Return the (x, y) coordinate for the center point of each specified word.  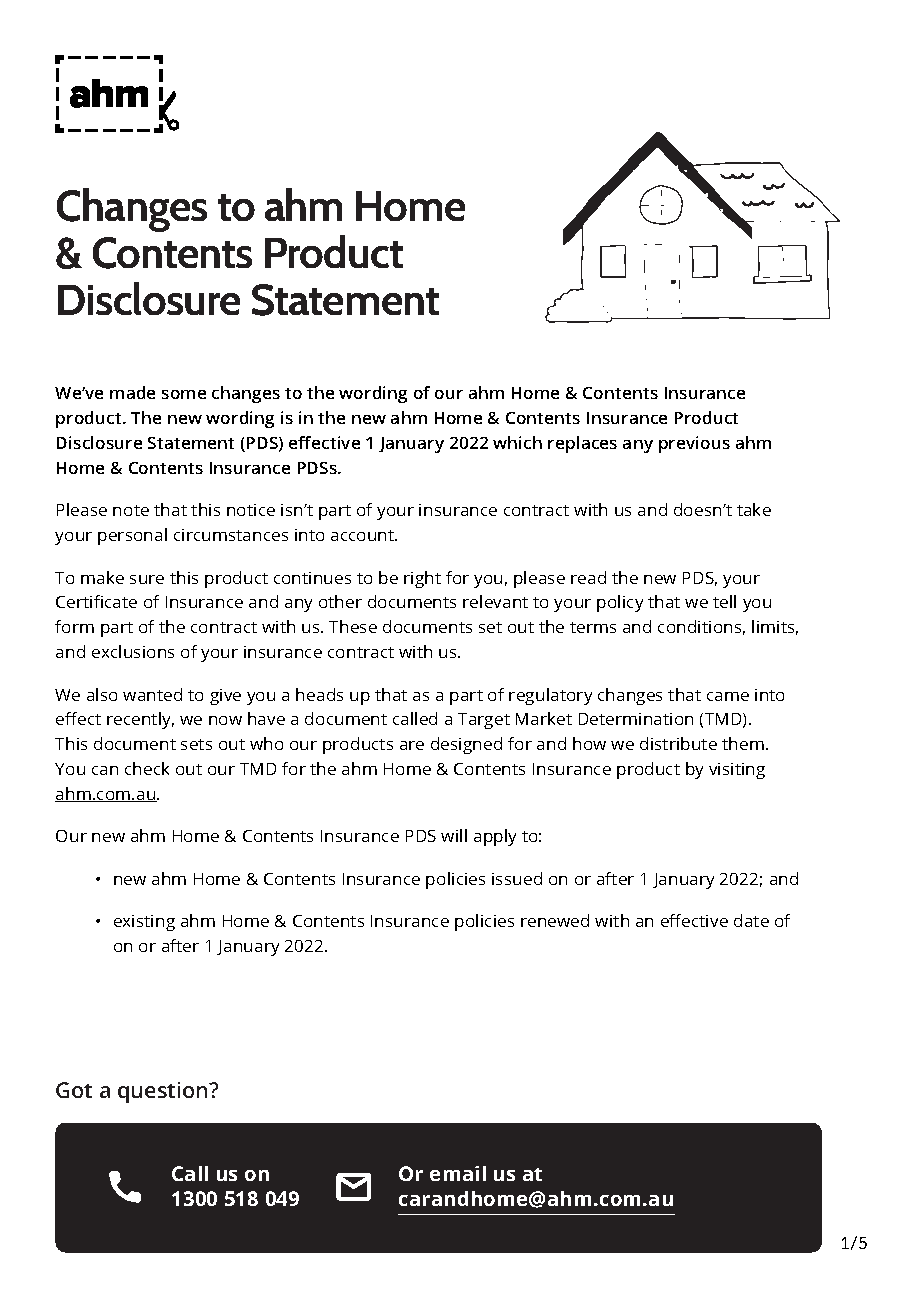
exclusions (133, 651)
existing (144, 923)
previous (694, 444)
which (517, 442)
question (164, 1092)
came (728, 696)
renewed (555, 920)
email (458, 1173)
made (132, 392)
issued (517, 878)
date (751, 920)
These (353, 626)
